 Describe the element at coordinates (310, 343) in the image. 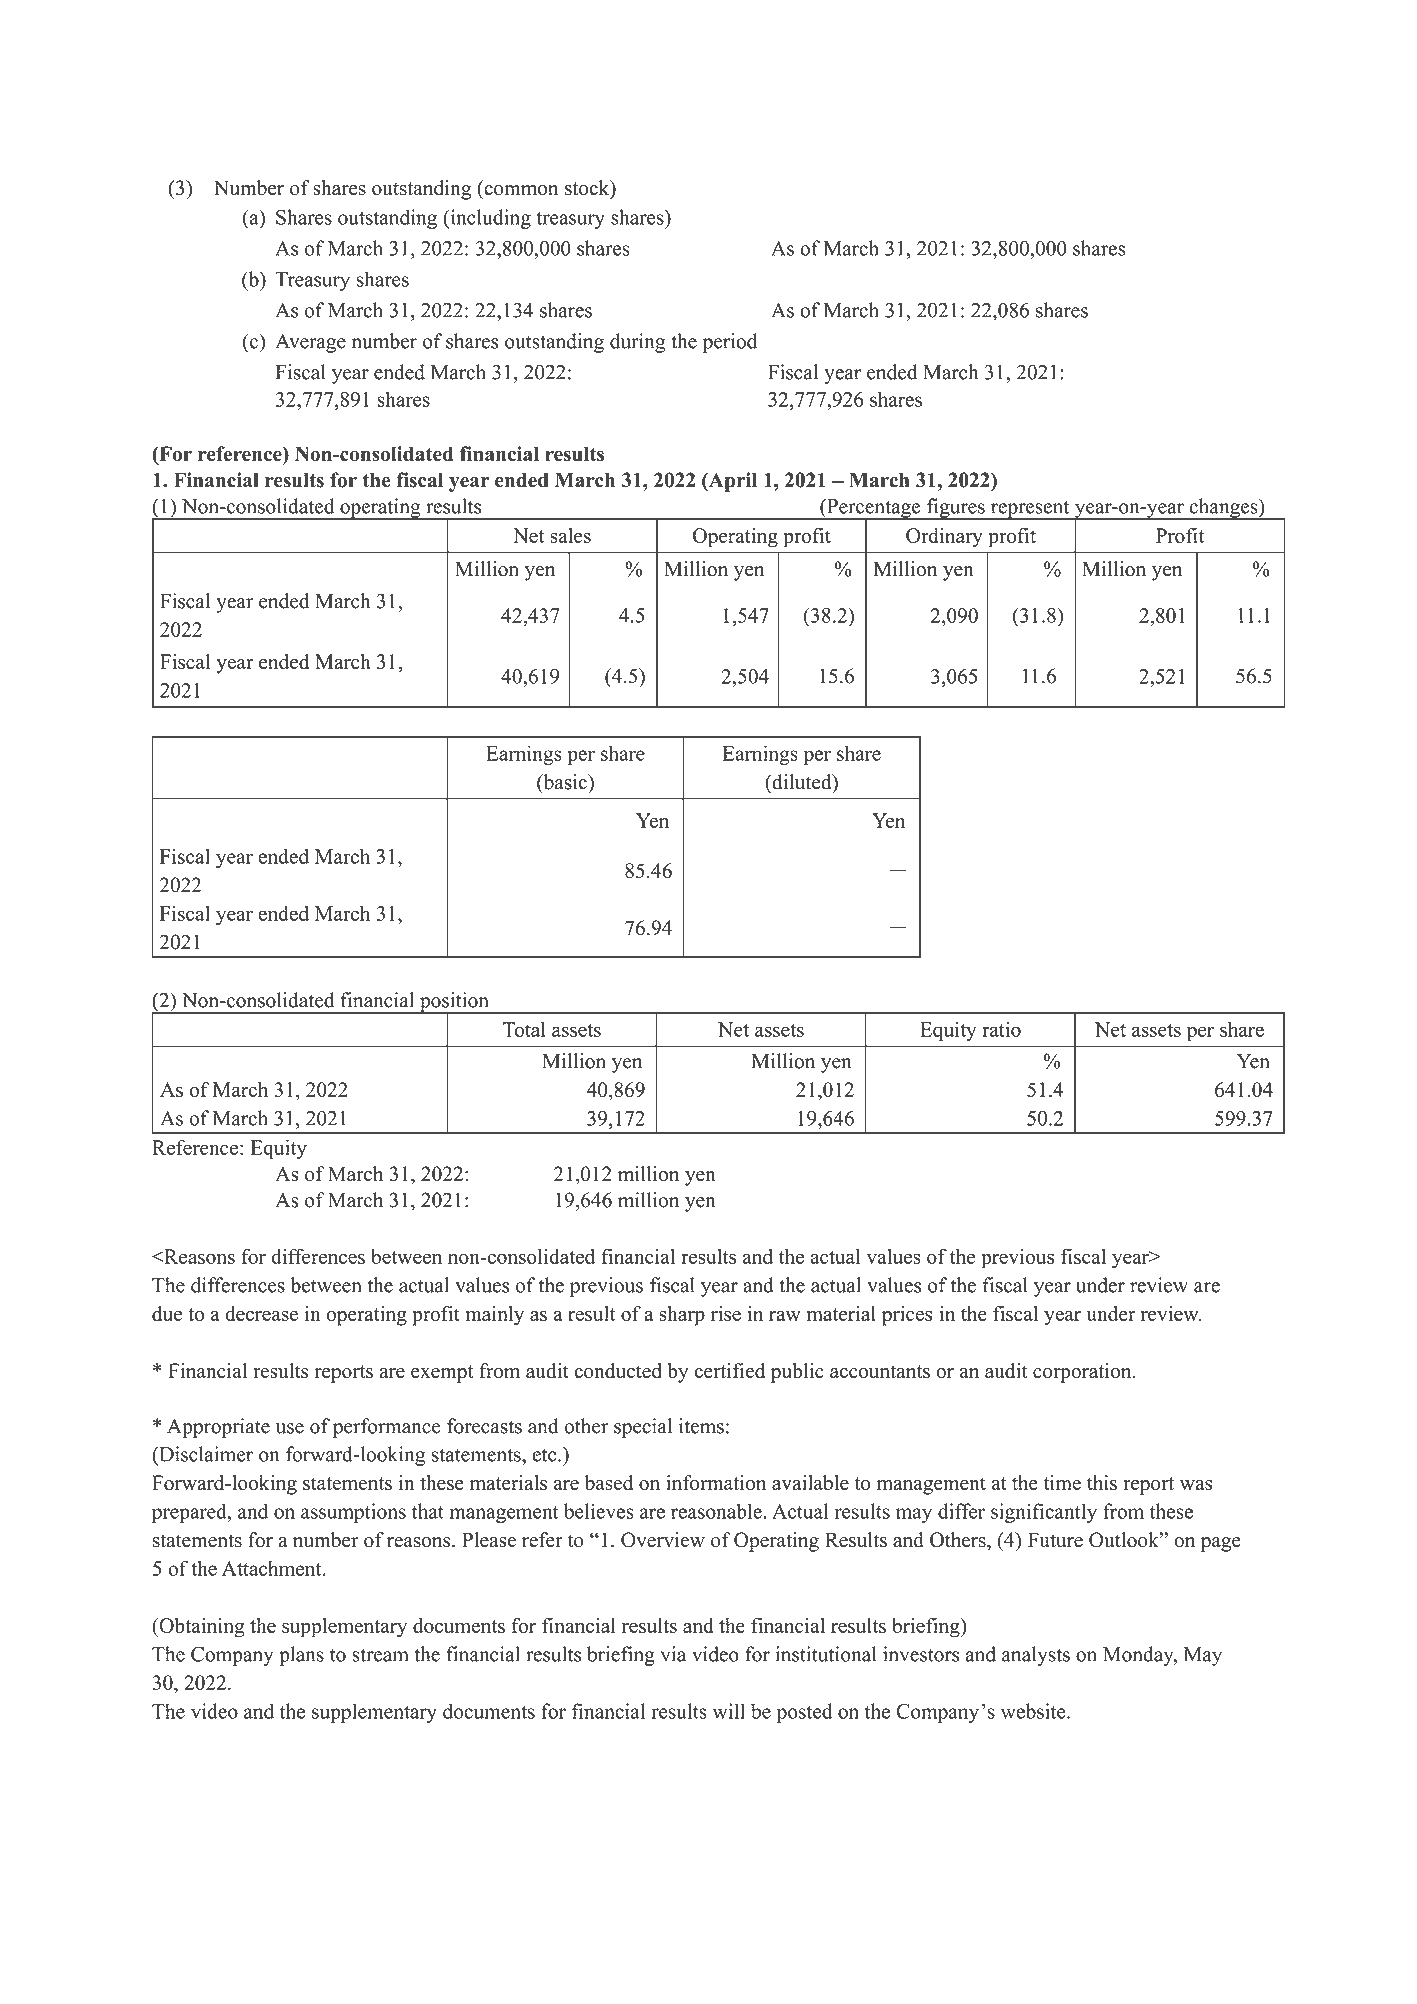

I see `Average` at that location.
